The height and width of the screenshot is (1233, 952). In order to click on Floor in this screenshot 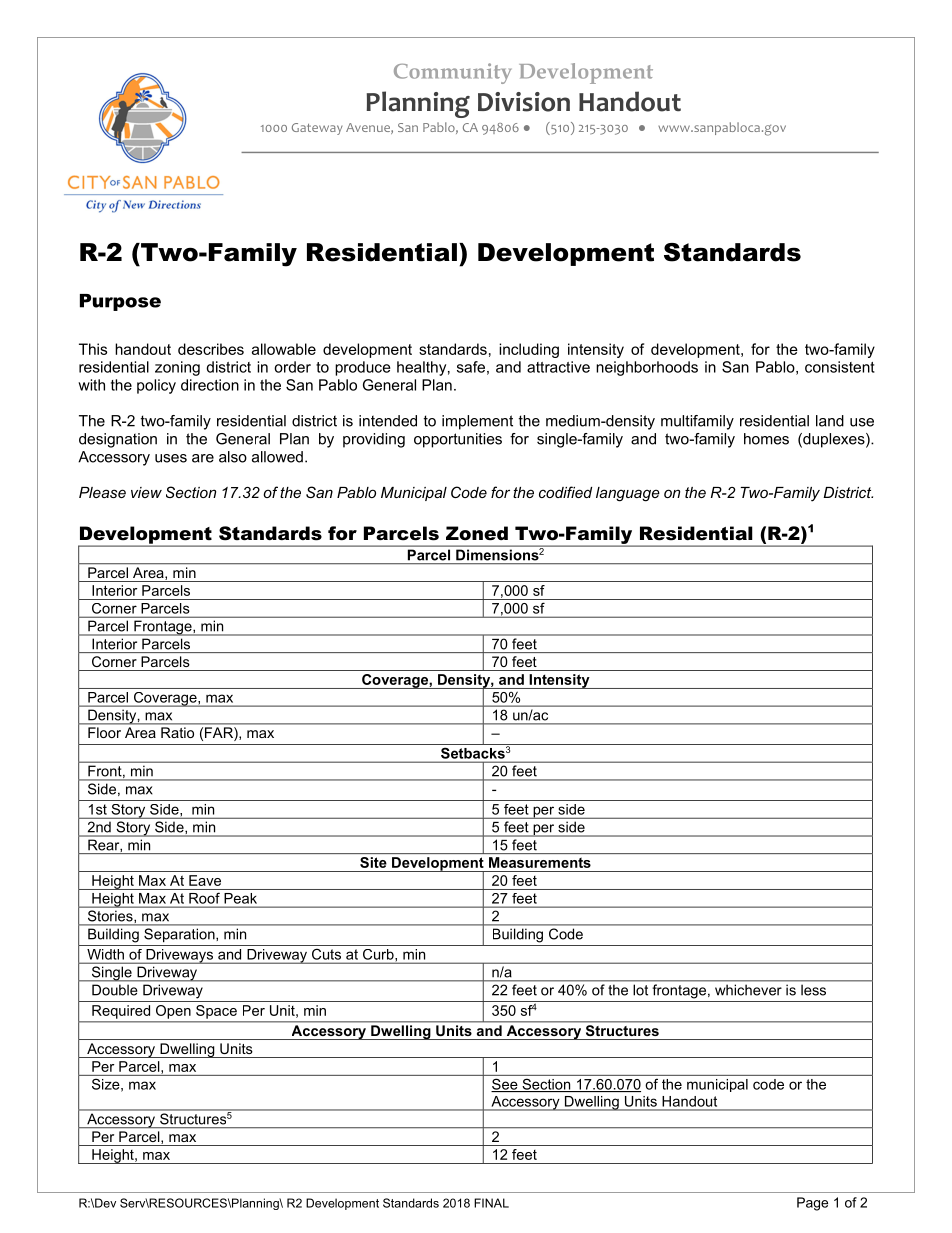, I will do `click(104, 732)`.
